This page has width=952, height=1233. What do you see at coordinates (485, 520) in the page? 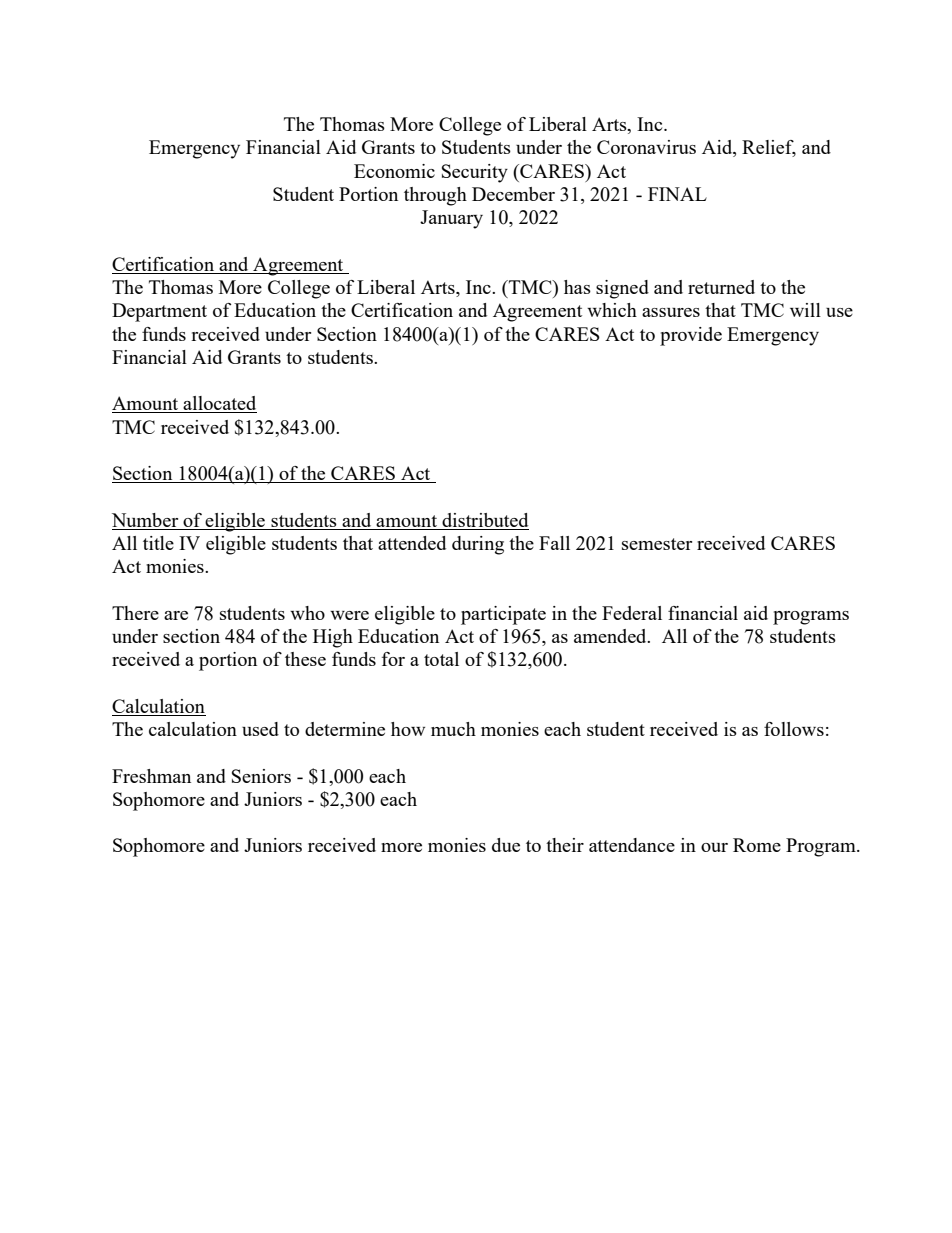
I see `distributed` at bounding box center [485, 520].
